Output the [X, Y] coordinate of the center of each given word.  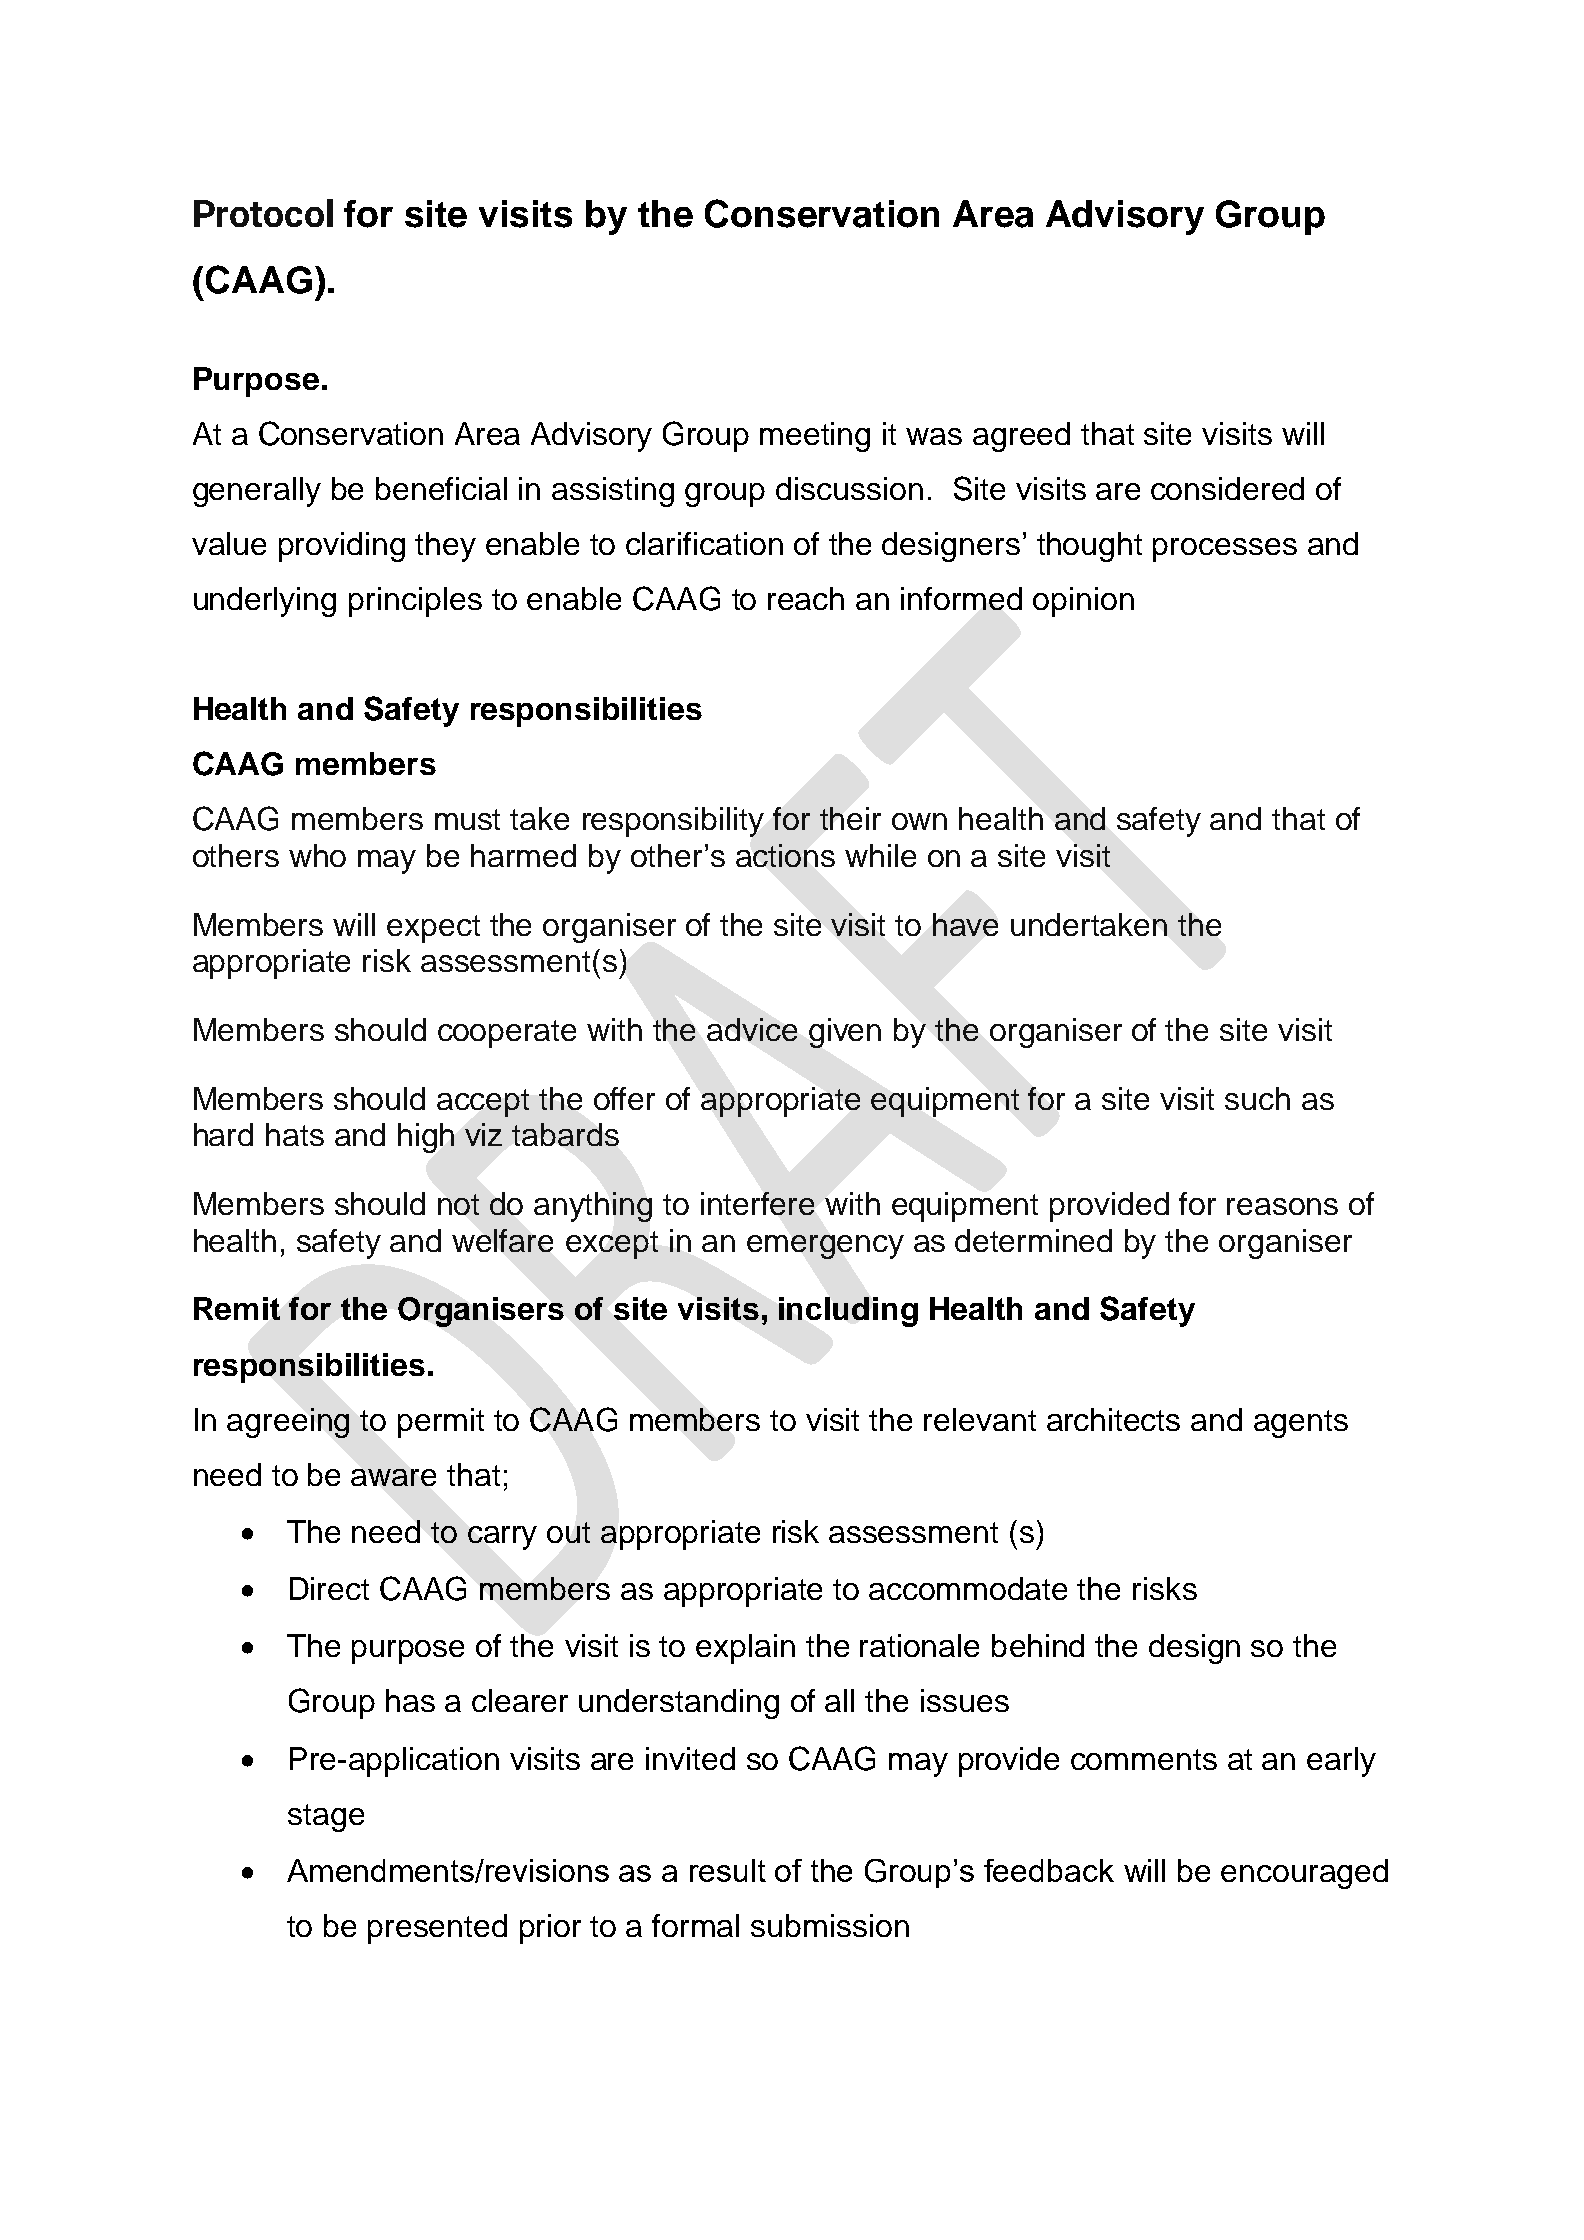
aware [393, 1477]
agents [1301, 1424]
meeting [815, 437]
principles [415, 602]
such [1257, 1098]
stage [326, 1818]
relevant [980, 1419]
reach [806, 598]
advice [752, 1029]
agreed [1021, 437]
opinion [1083, 602]
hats [295, 1134]
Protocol [263, 213]
